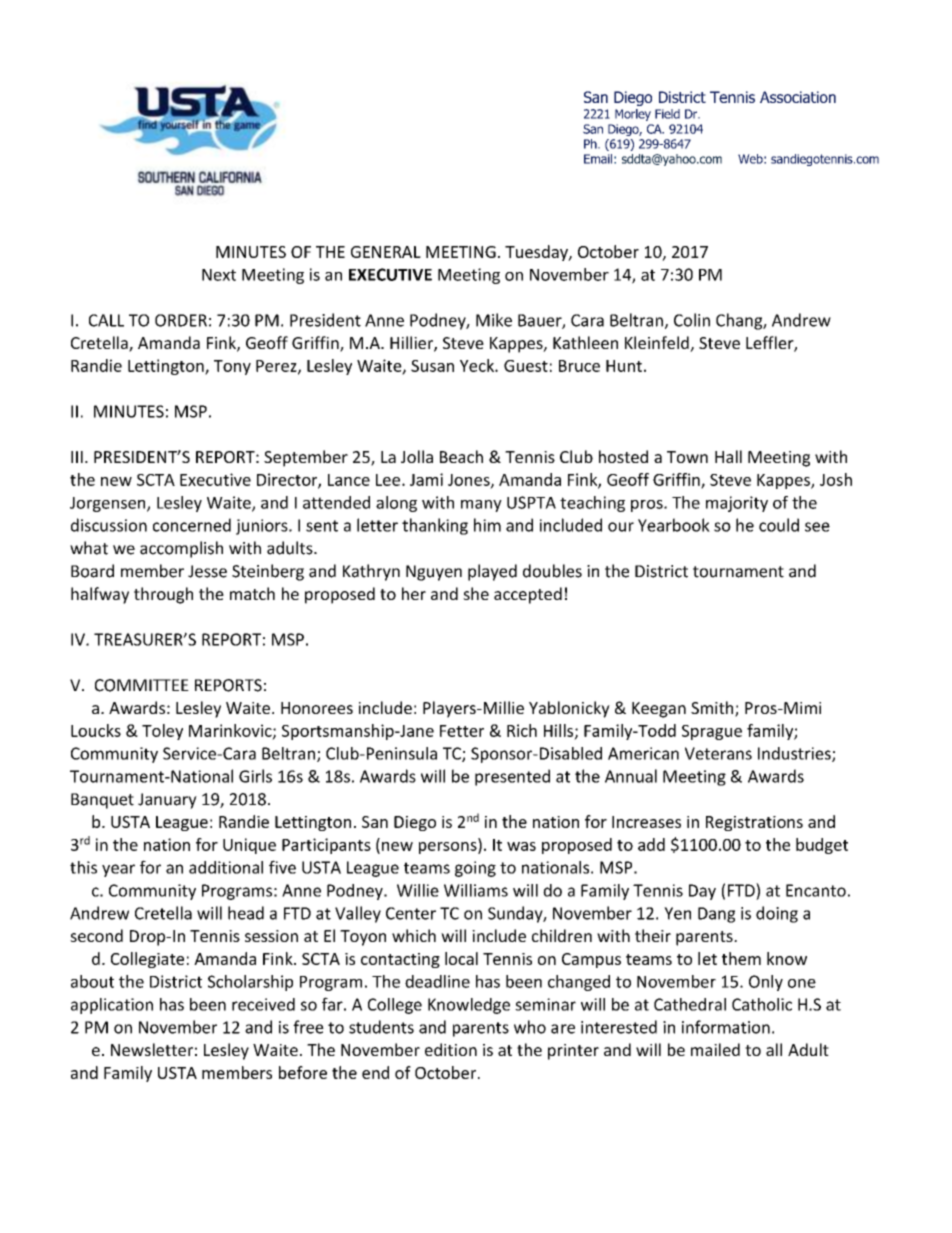 This image has height=1233, width=952. I want to click on Association, so click(798, 97).
